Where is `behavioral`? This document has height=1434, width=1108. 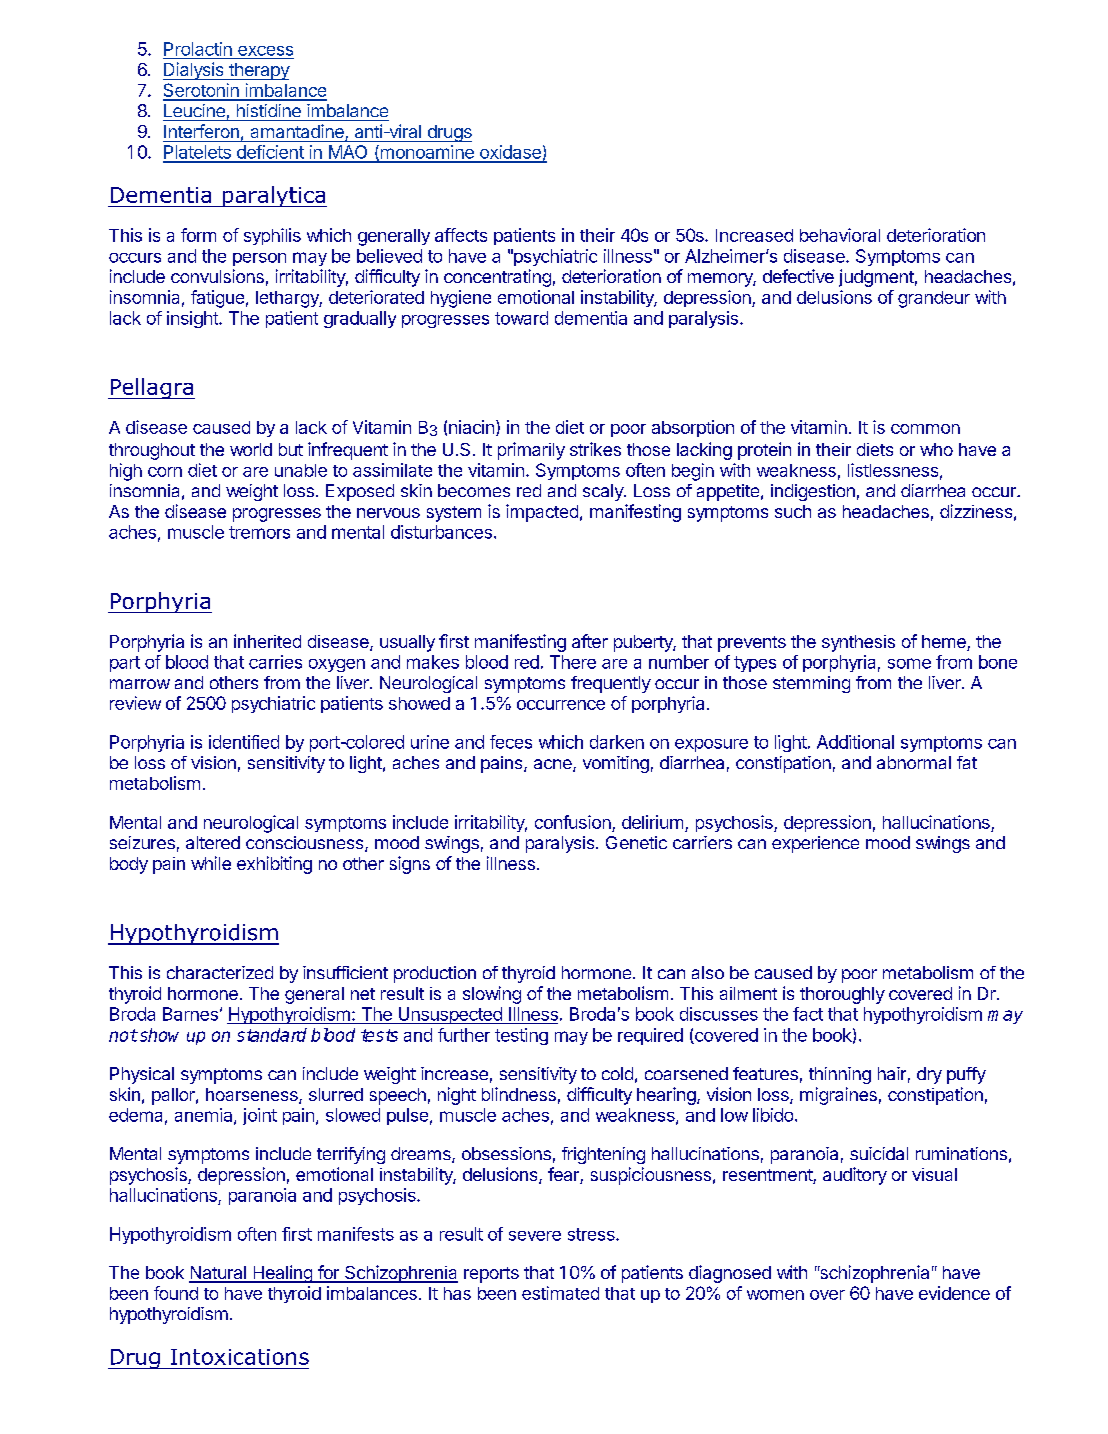 behavioral is located at coordinates (840, 235).
